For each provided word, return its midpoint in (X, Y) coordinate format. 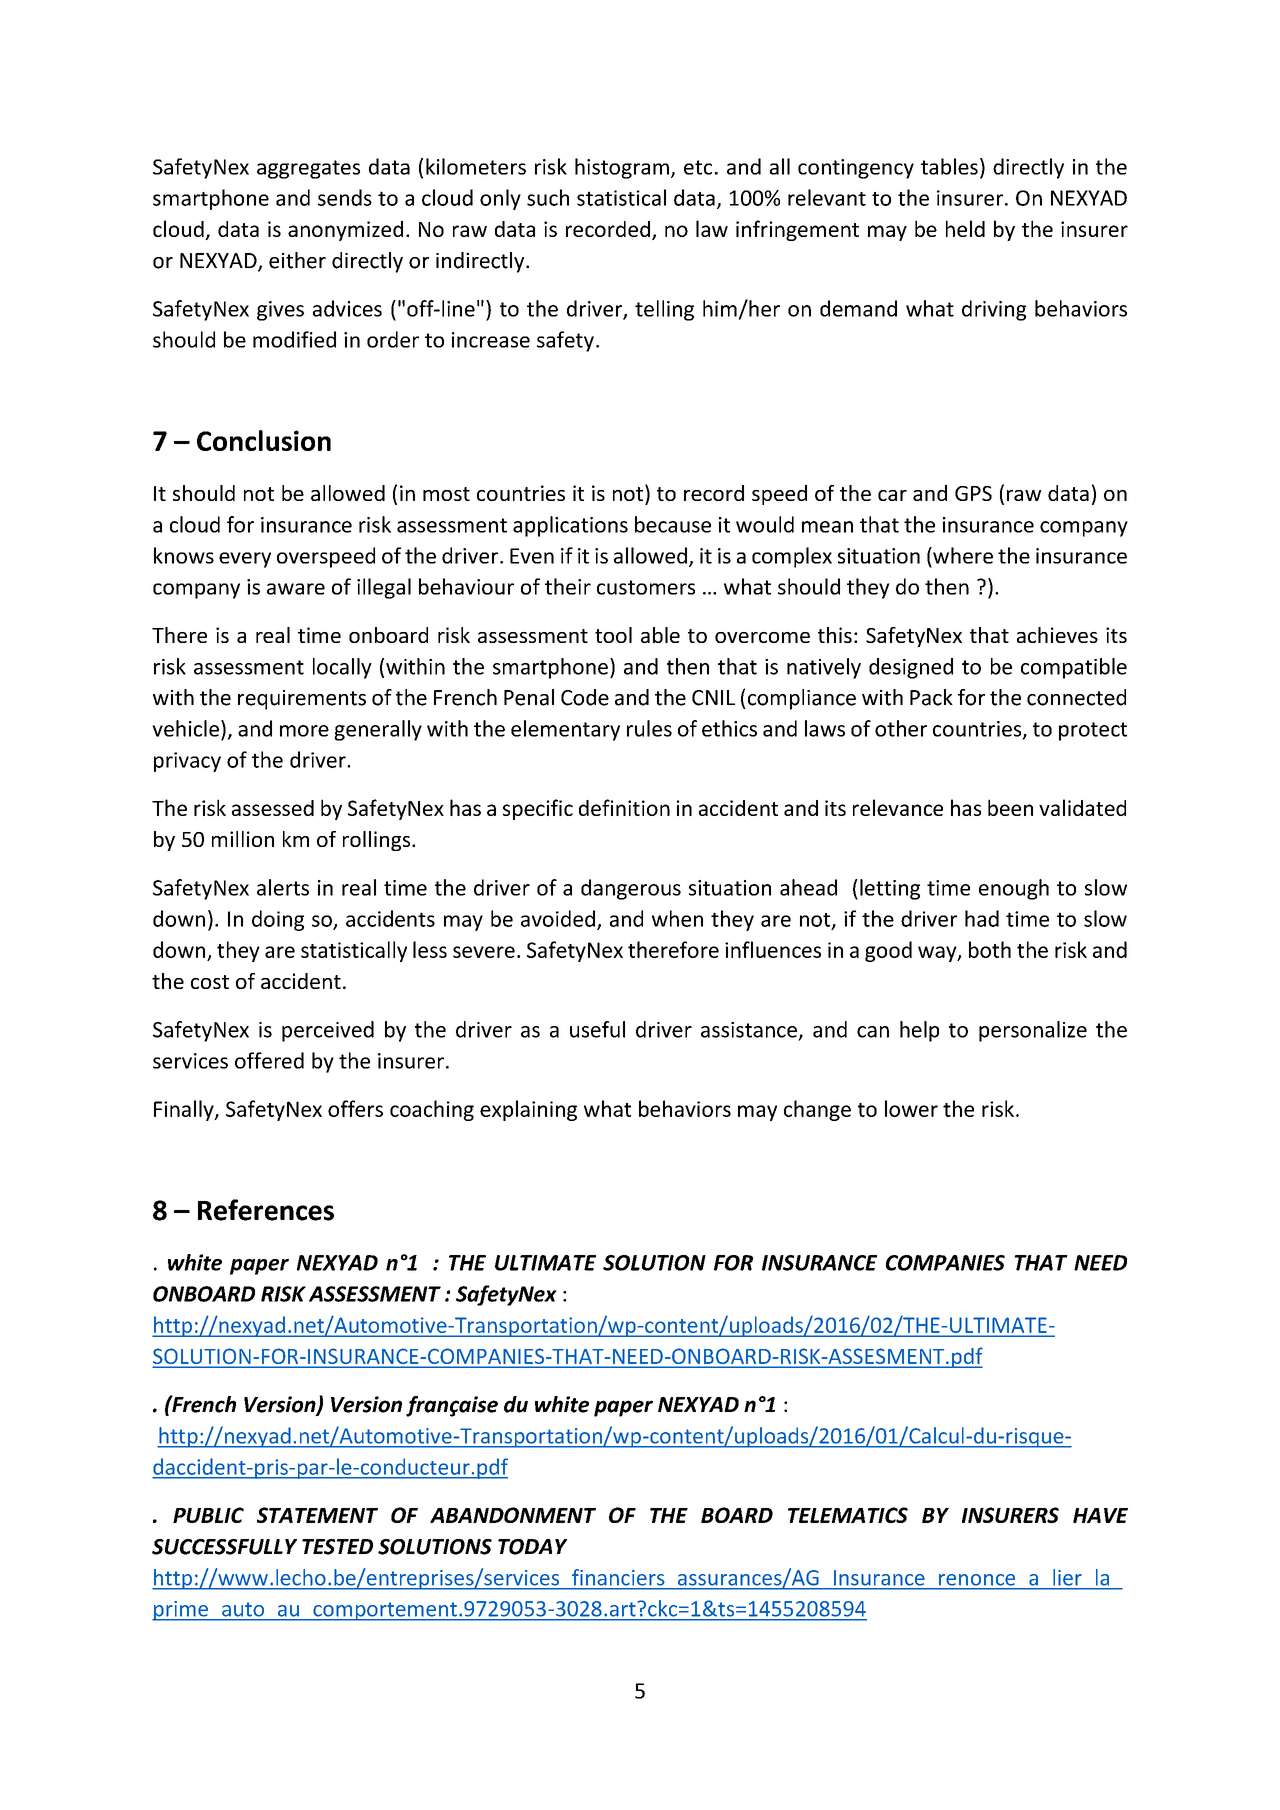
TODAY (532, 1547)
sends (345, 197)
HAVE (1100, 1515)
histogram (622, 168)
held (965, 228)
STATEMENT (317, 1515)
